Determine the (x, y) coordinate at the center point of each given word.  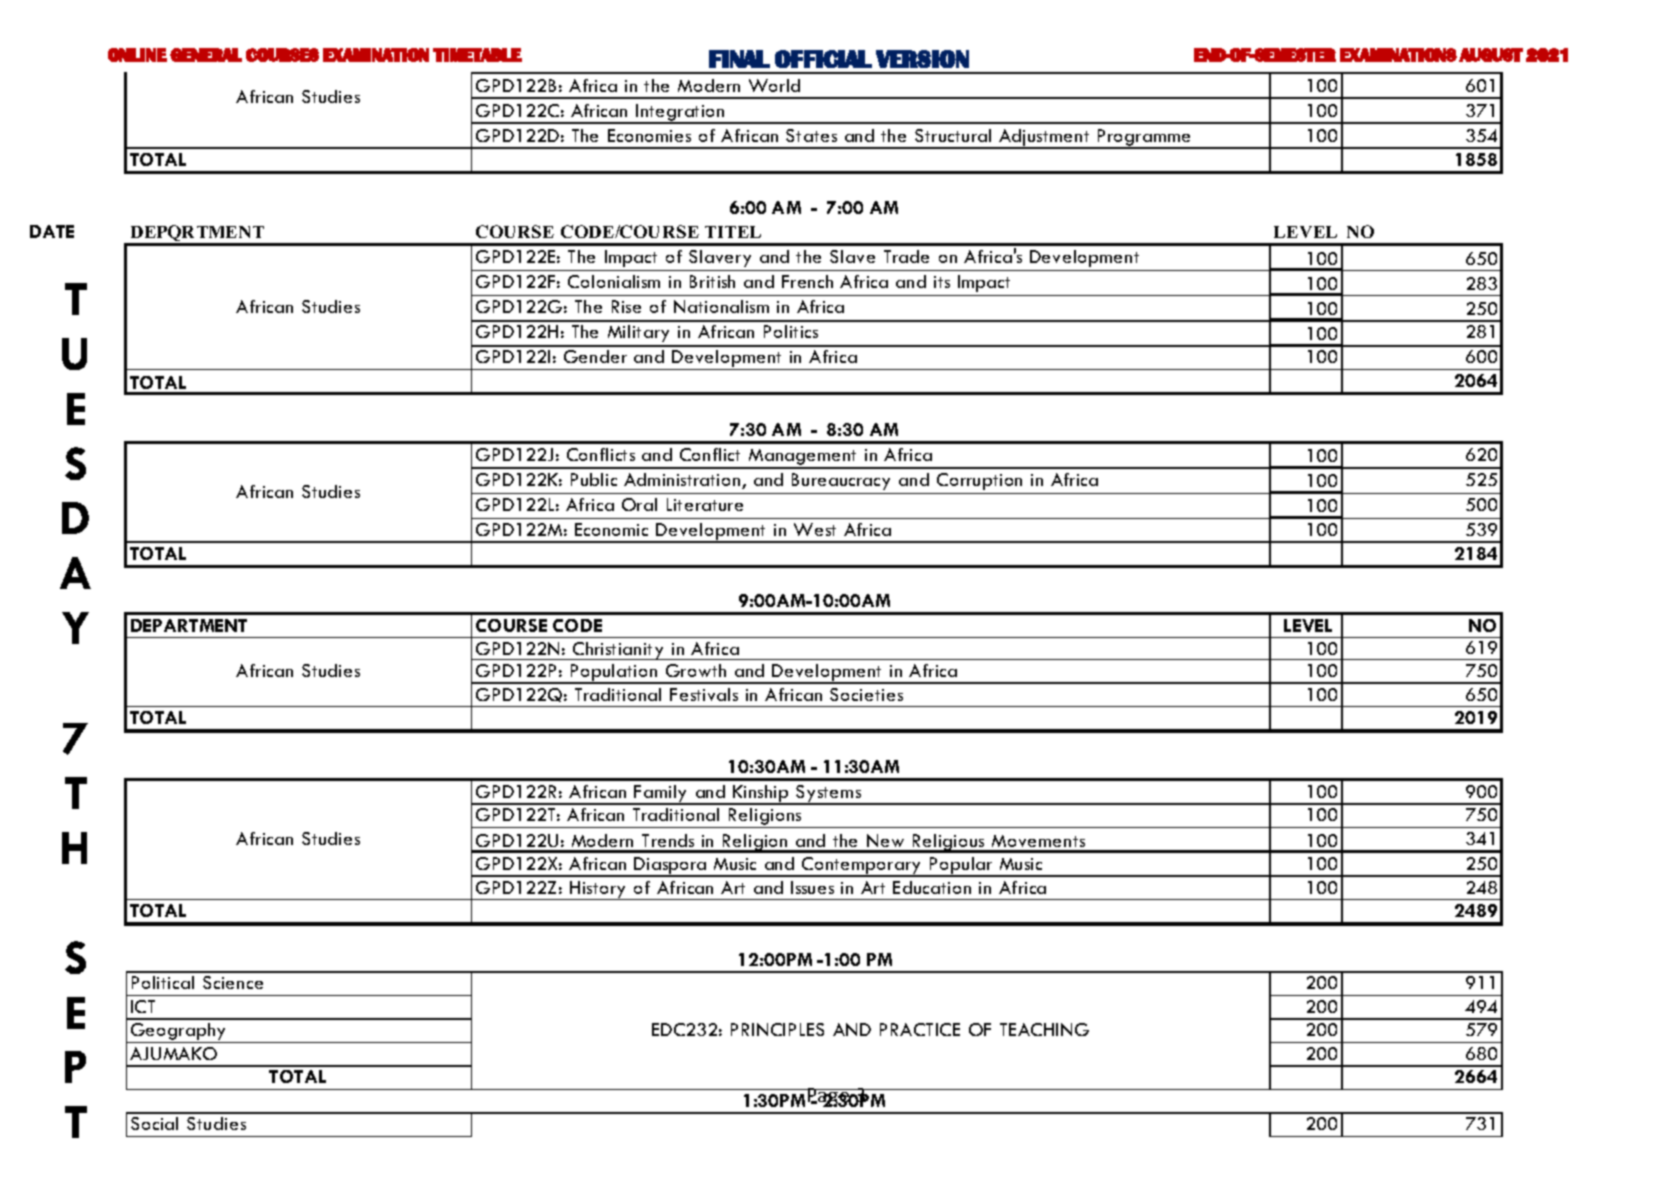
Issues (812, 887)
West (815, 529)
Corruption (979, 481)
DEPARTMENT (189, 625)
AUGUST (1491, 55)
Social (154, 1123)
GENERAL (206, 55)
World (774, 85)
